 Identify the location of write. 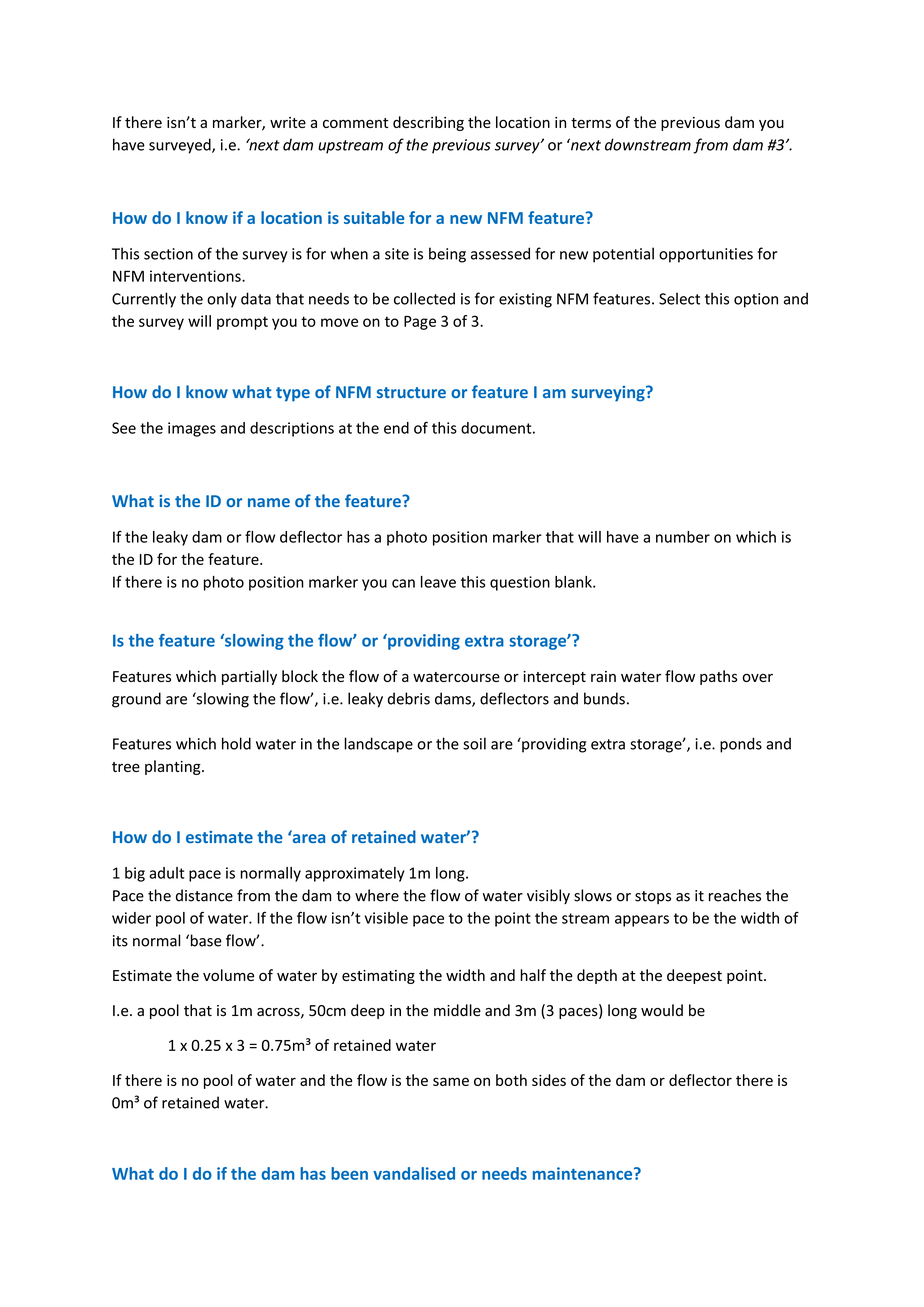
(288, 122).
